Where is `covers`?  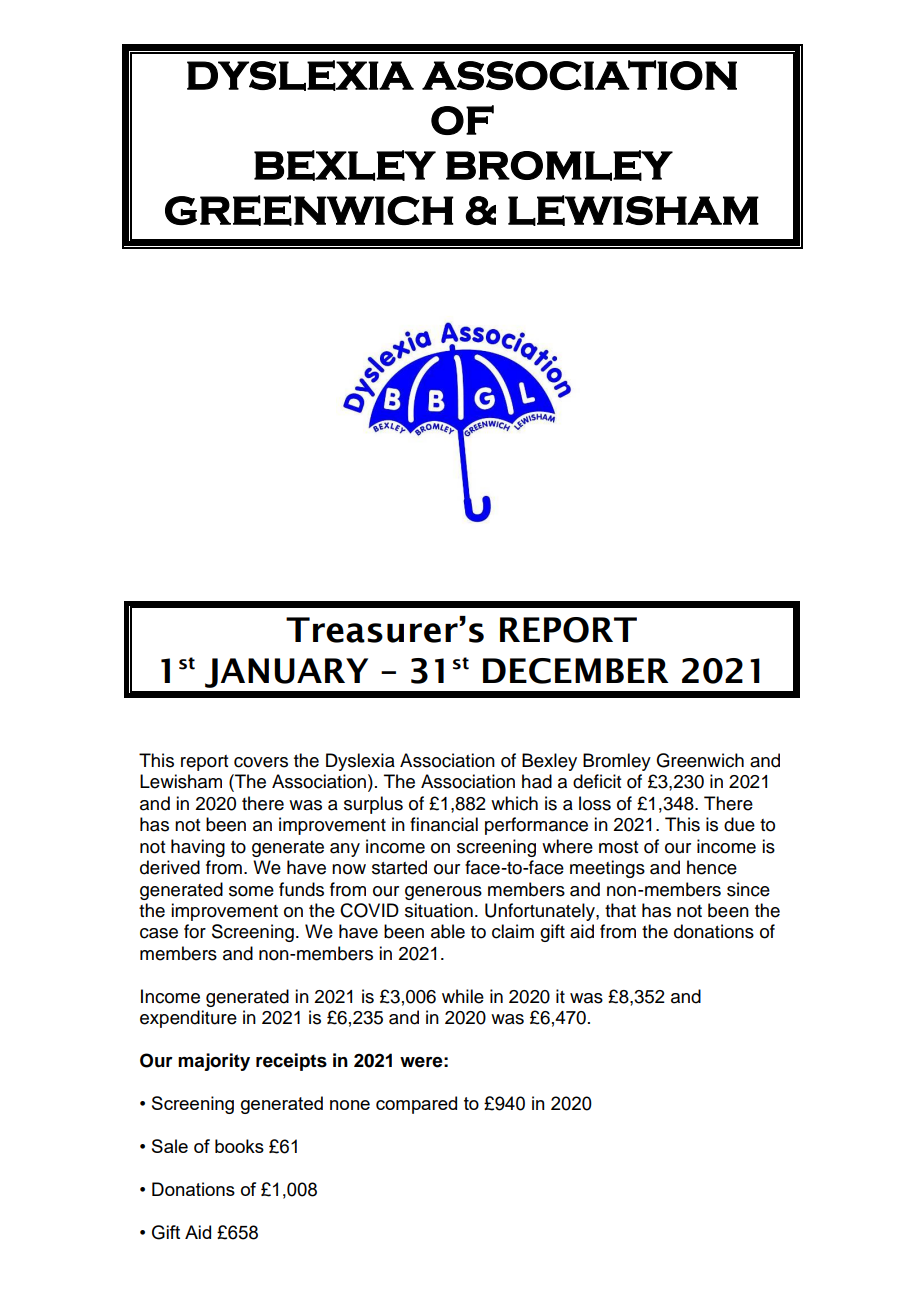
covers is located at coordinates (261, 762).
